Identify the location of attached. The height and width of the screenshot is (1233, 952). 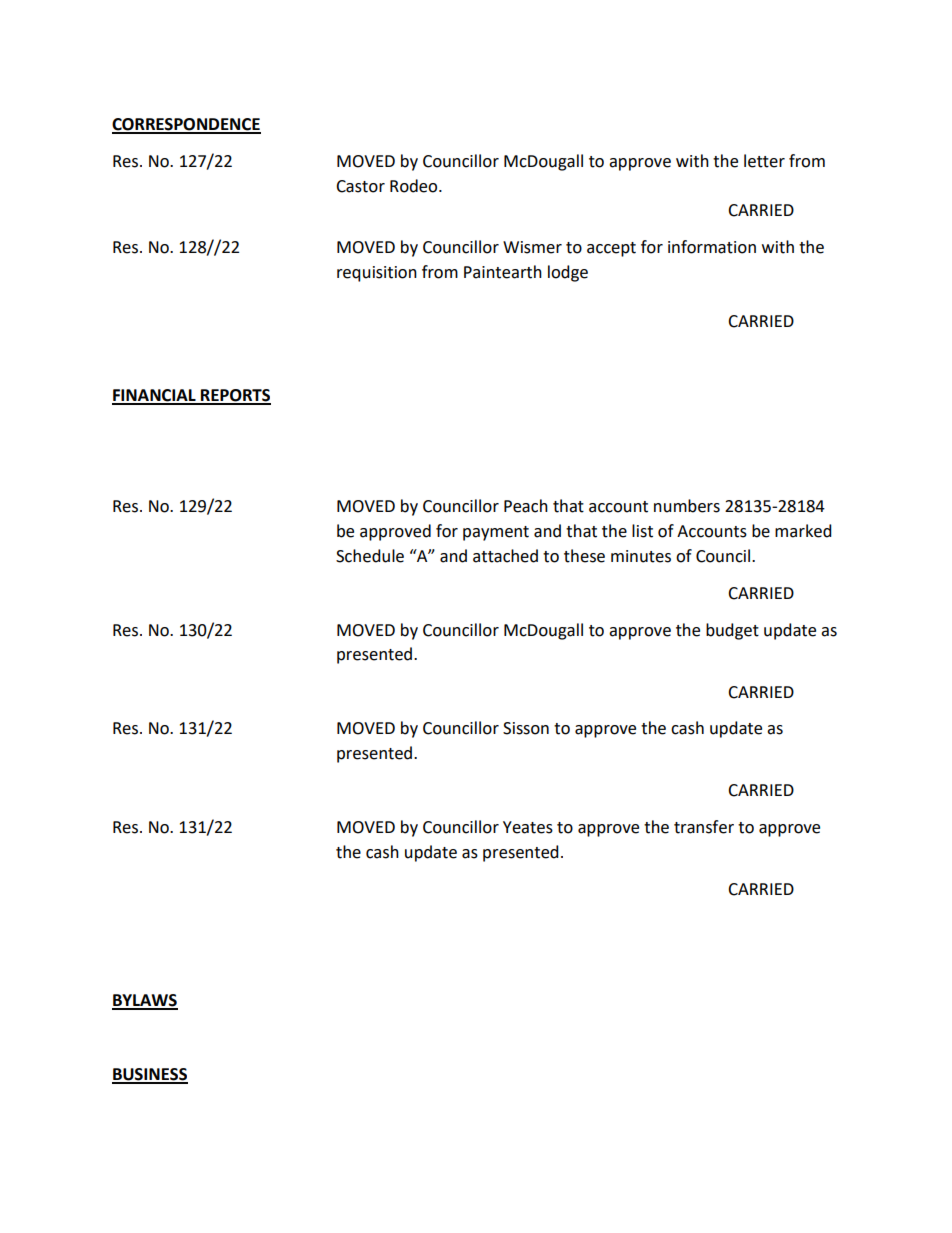
(505, 556).
